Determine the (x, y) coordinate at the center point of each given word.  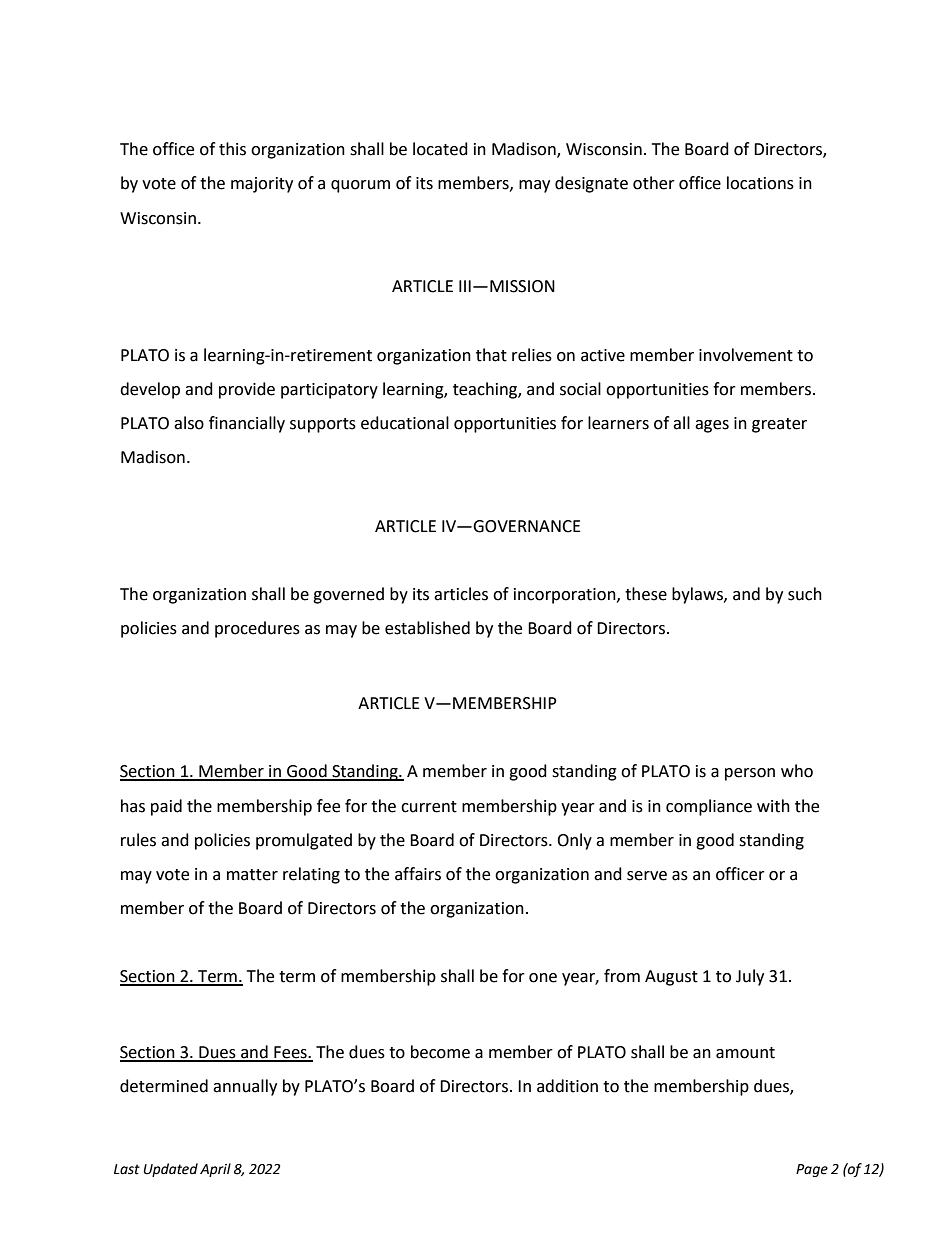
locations (760, 183)
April (215, 1170)
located (440, 149)
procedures (257, 629)
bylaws (698, 595)
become (440, 1052)
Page (812, 1170)
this (232, 149)
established (427, 628)
